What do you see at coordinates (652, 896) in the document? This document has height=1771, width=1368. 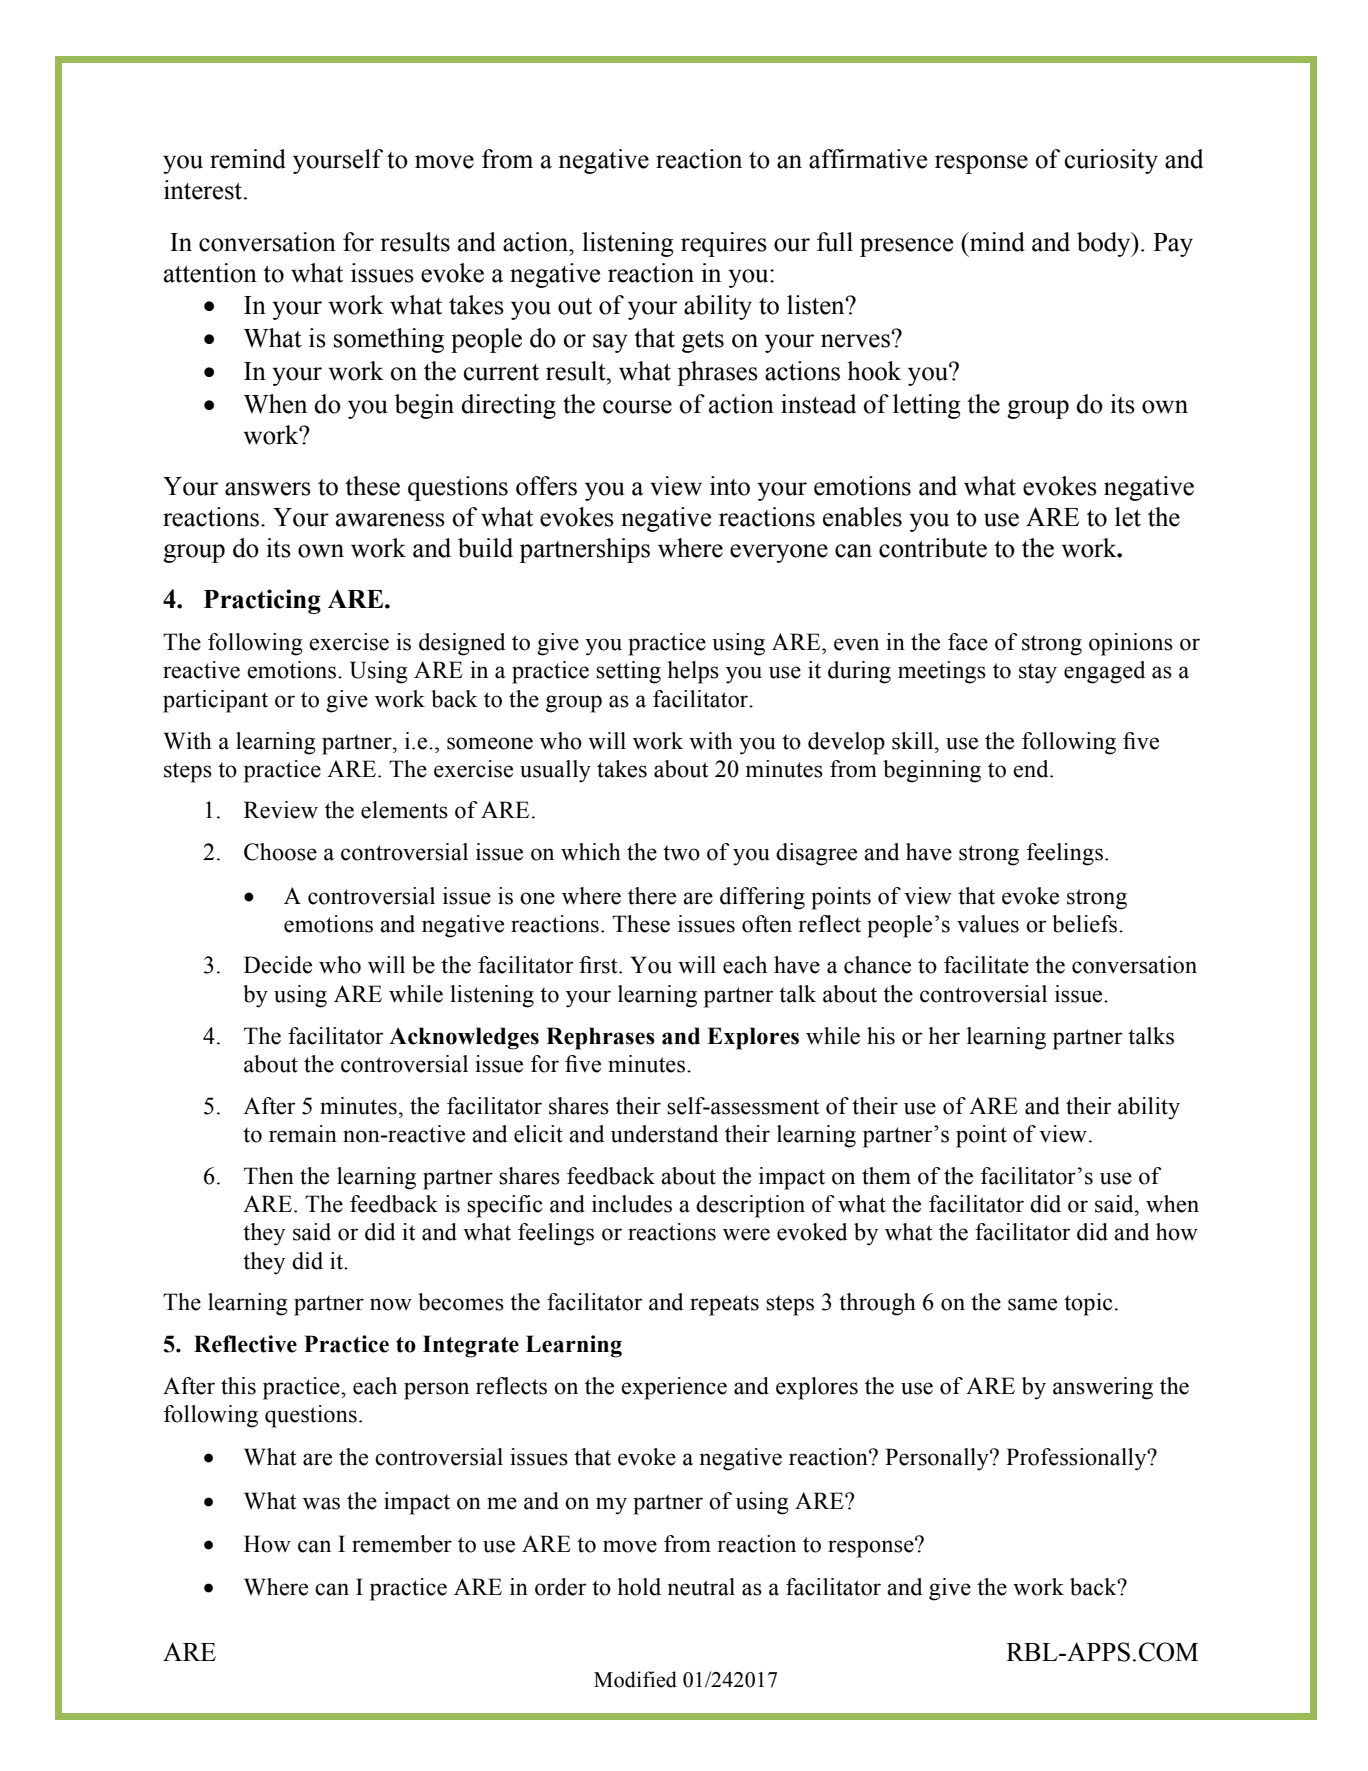 I see `there` at bounding box center [652, 896].
